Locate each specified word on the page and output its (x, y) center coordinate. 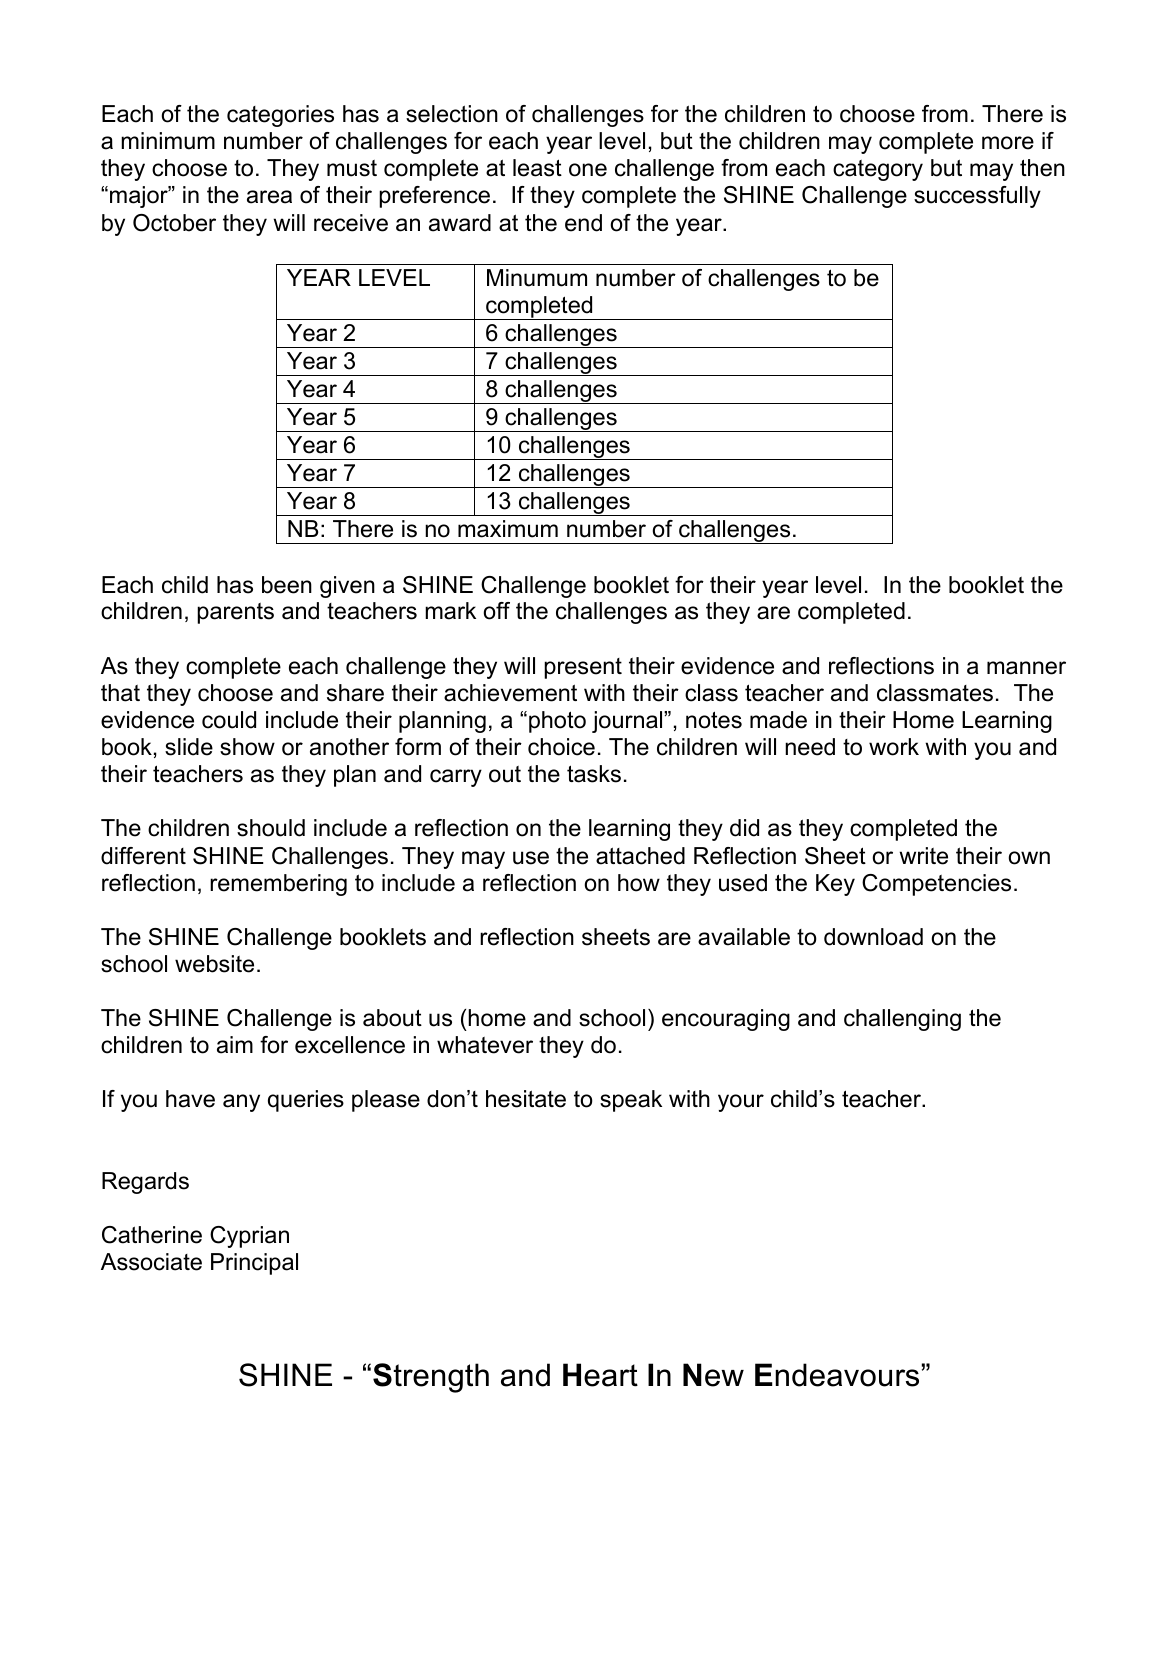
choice (561, 747)
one (588, 170)
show (247, 747)
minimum (168, 141)
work (894, 747)
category (878, 170)
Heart (600, 1375)
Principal (254, 1264)
